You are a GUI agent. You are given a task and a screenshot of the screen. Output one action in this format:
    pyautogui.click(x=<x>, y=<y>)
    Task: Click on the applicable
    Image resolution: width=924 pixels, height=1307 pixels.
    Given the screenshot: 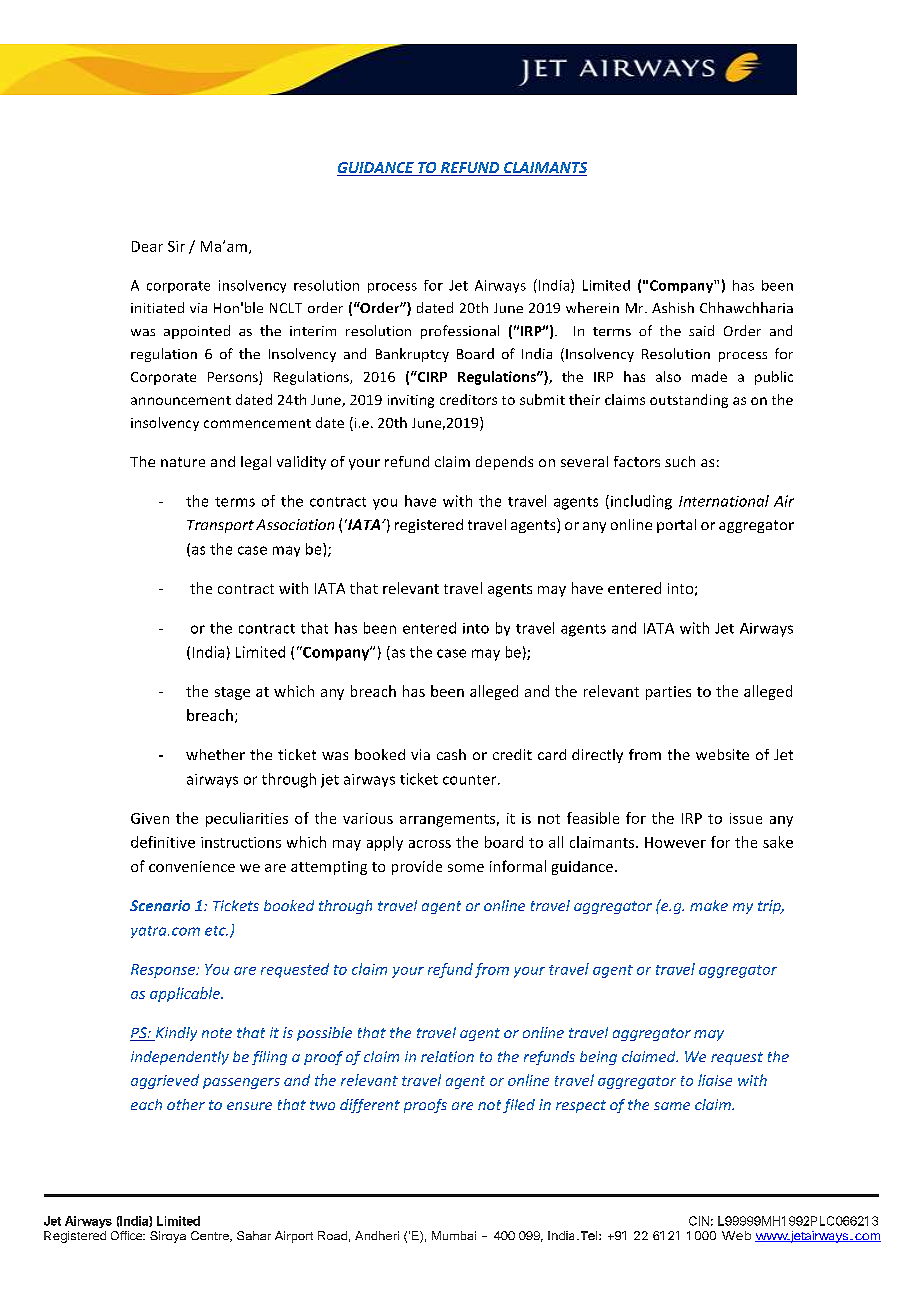 What is the action you would take?
    pyautogui.click(x=186, y=994)
